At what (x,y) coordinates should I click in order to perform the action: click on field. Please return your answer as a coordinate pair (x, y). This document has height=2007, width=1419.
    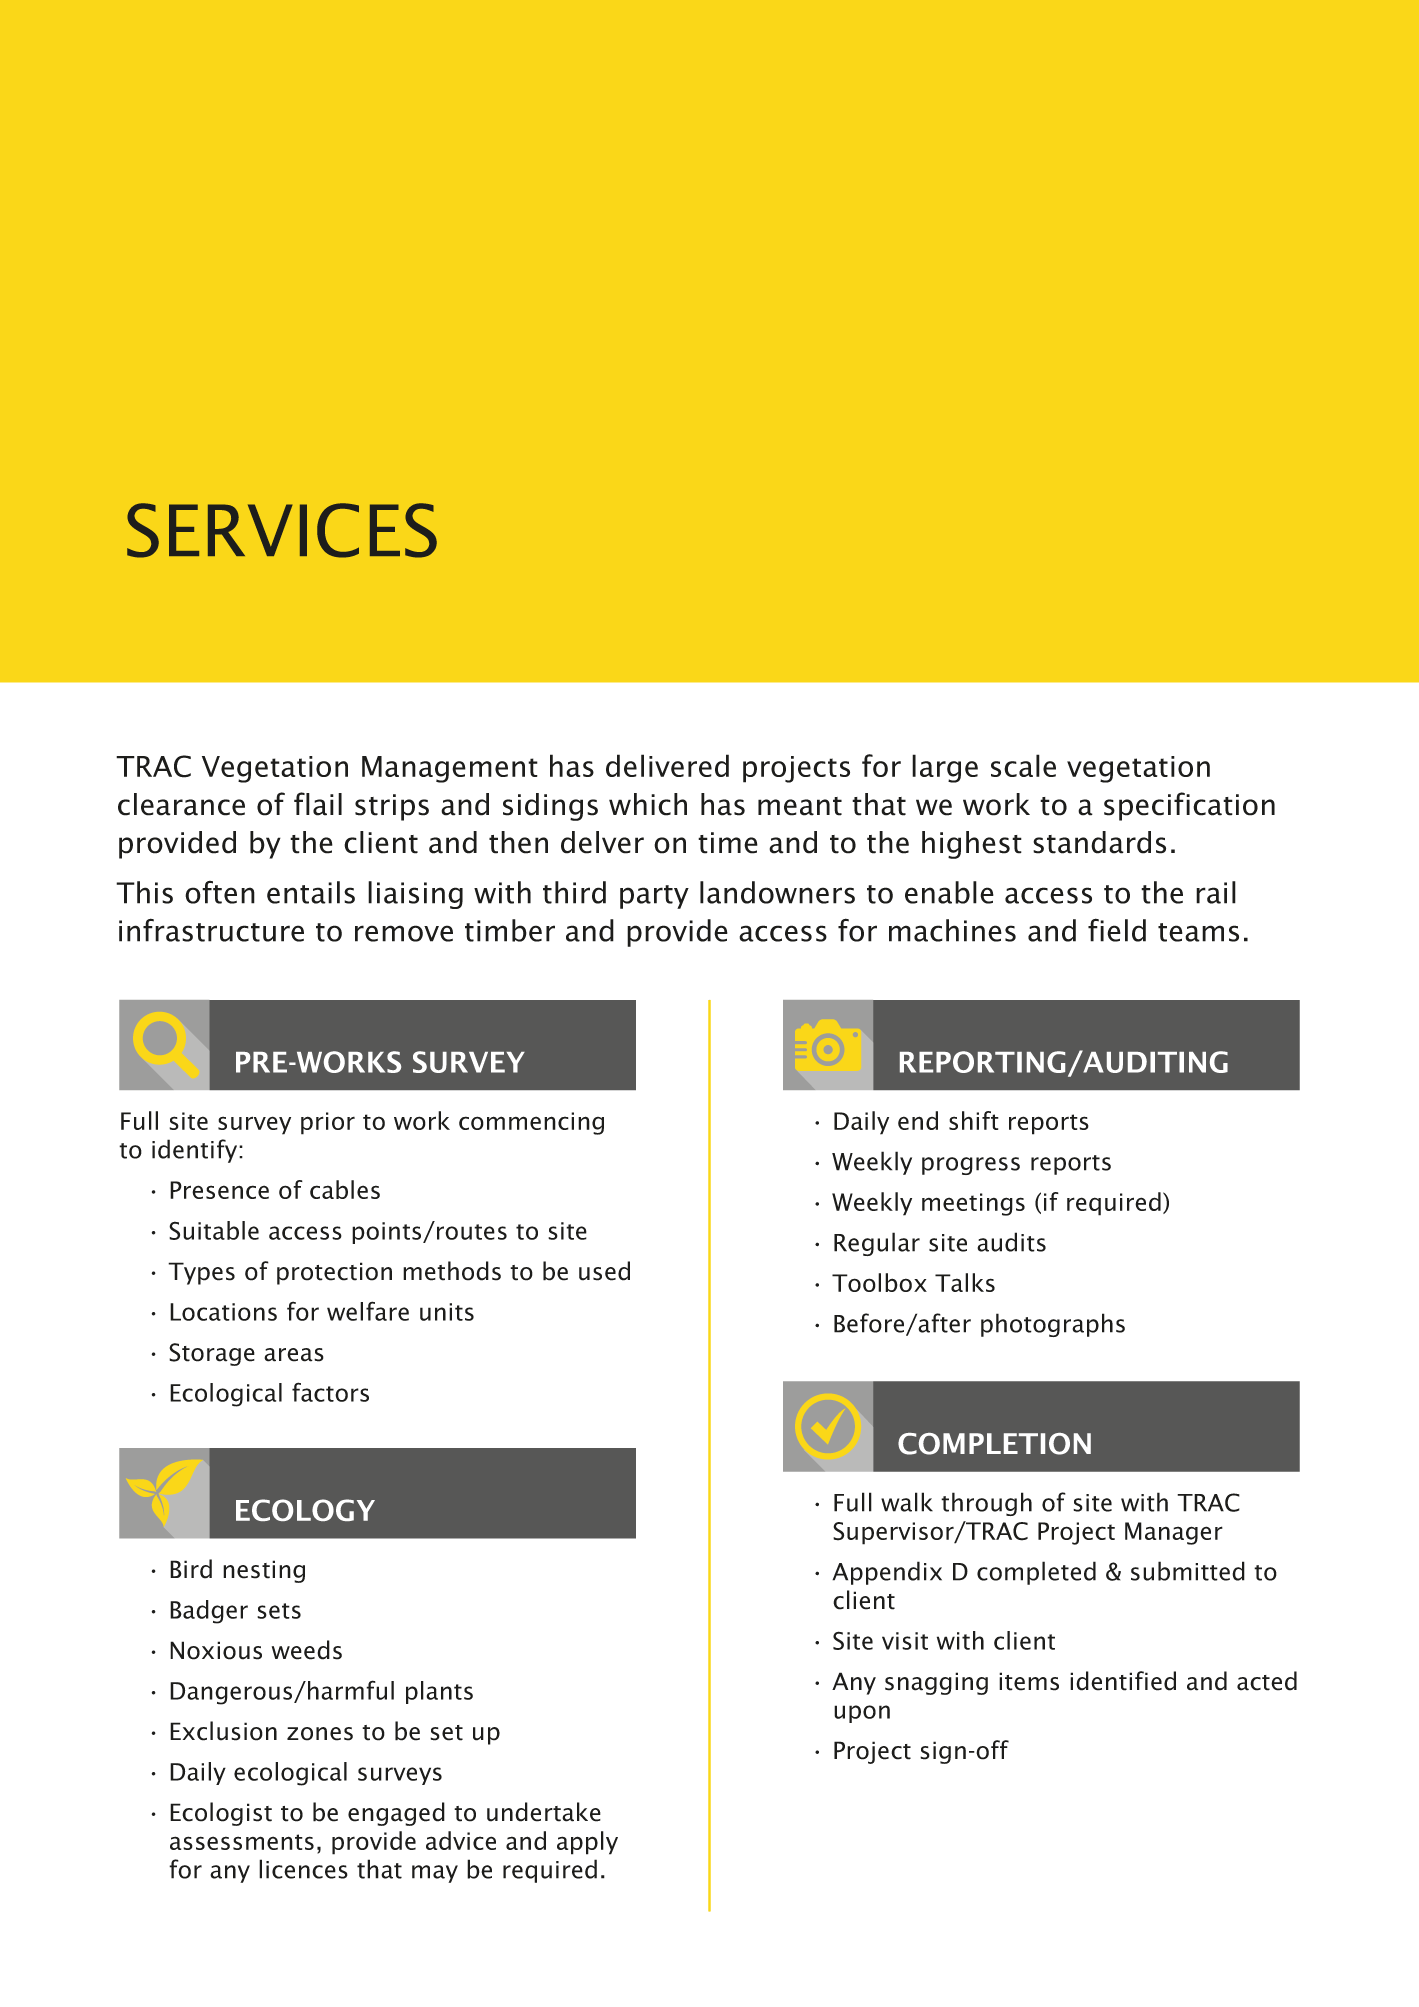
    Looking at the image, I should click on (1117, 930).
